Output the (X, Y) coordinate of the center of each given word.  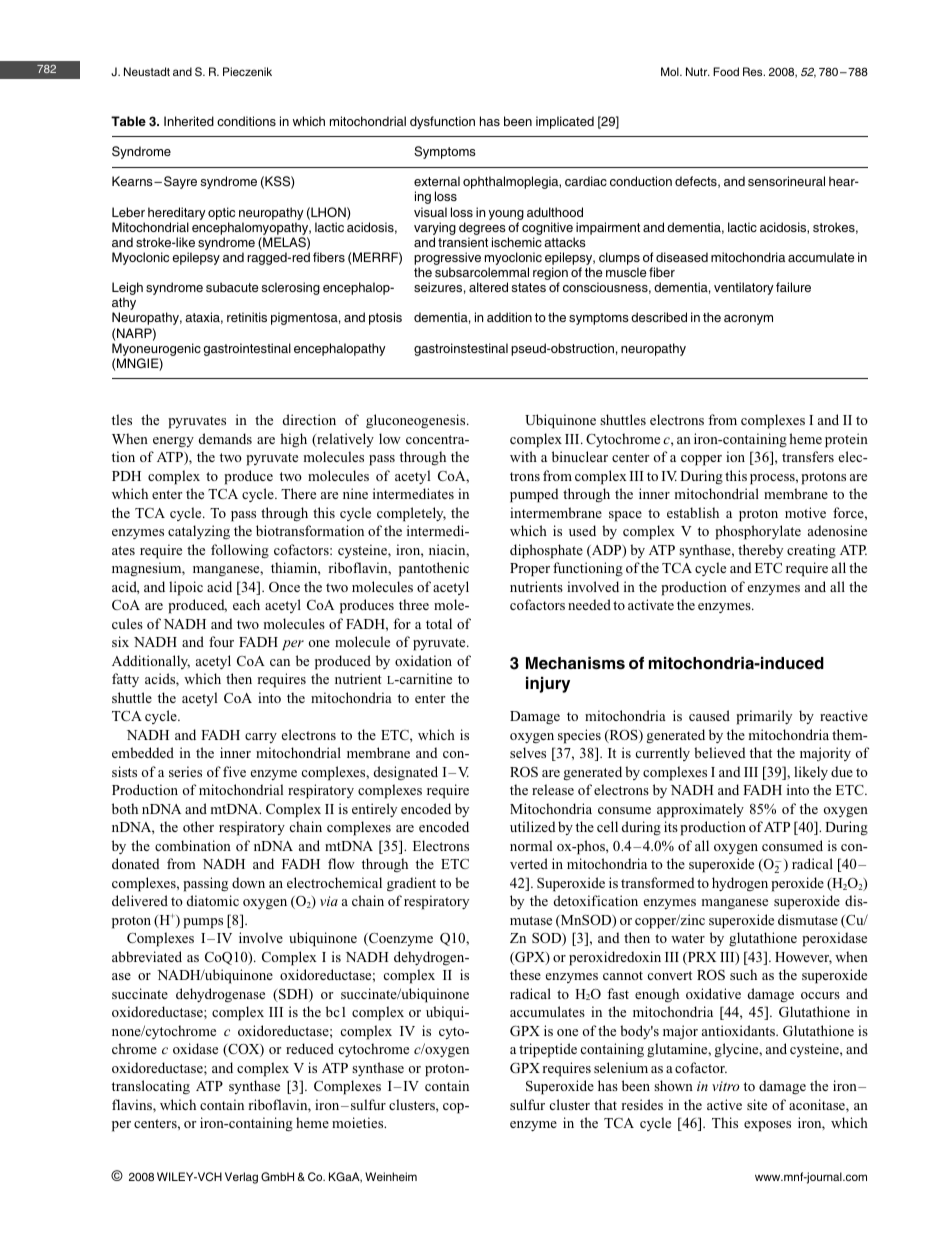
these (525, 974)
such (743, 974)
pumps (203, 923)
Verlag (241, 1178)
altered (488, 287)
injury (548, 685)
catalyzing (199, 532)
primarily (764, 717)
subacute (232, 287)
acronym (748, 320)
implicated (565, 122)
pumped (534, 495)
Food (726, 71)
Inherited (189, 121)
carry (261, 738)
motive (805, 512)
